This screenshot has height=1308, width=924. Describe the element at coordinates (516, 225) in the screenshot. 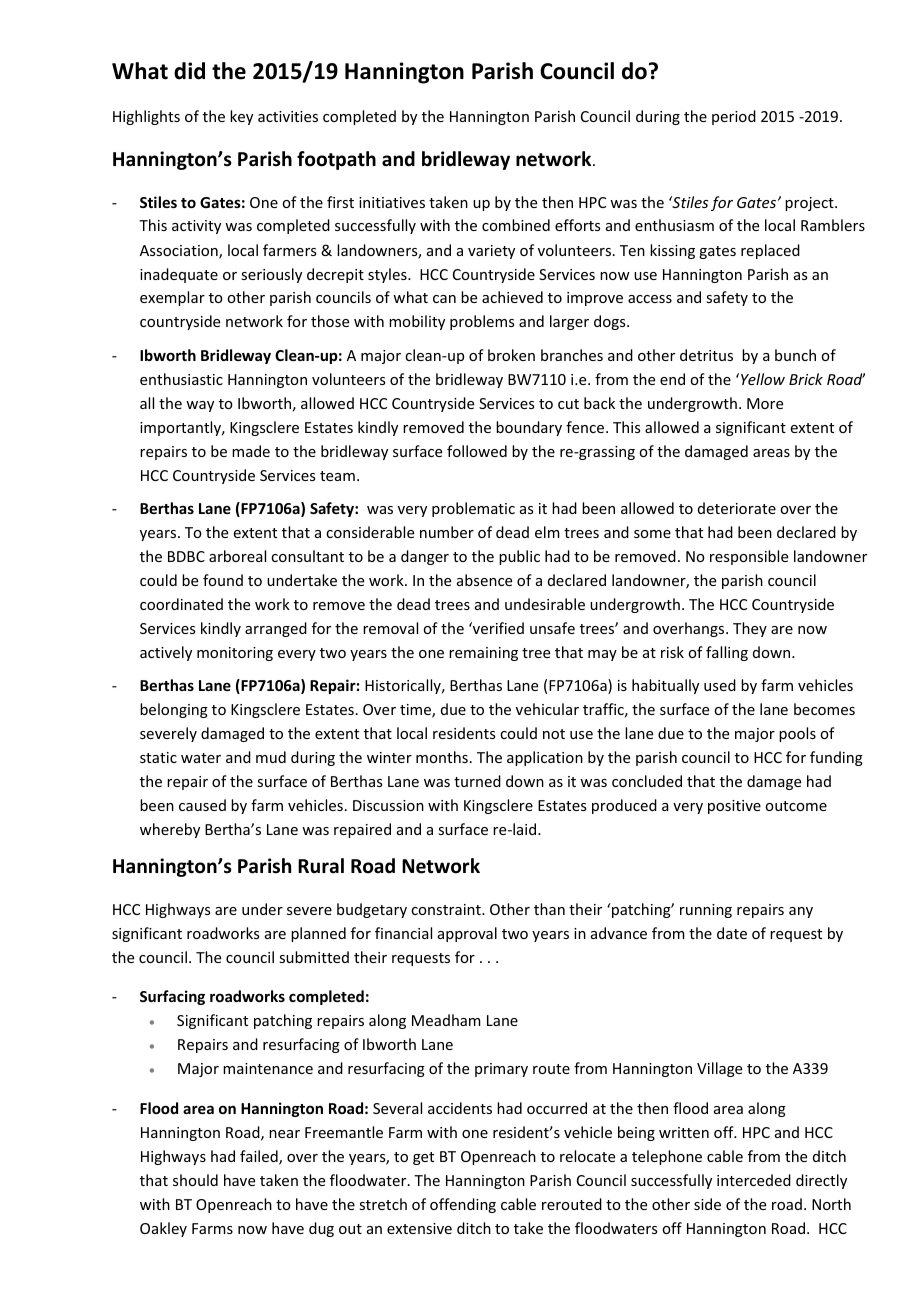

I see `combined` at that location.
